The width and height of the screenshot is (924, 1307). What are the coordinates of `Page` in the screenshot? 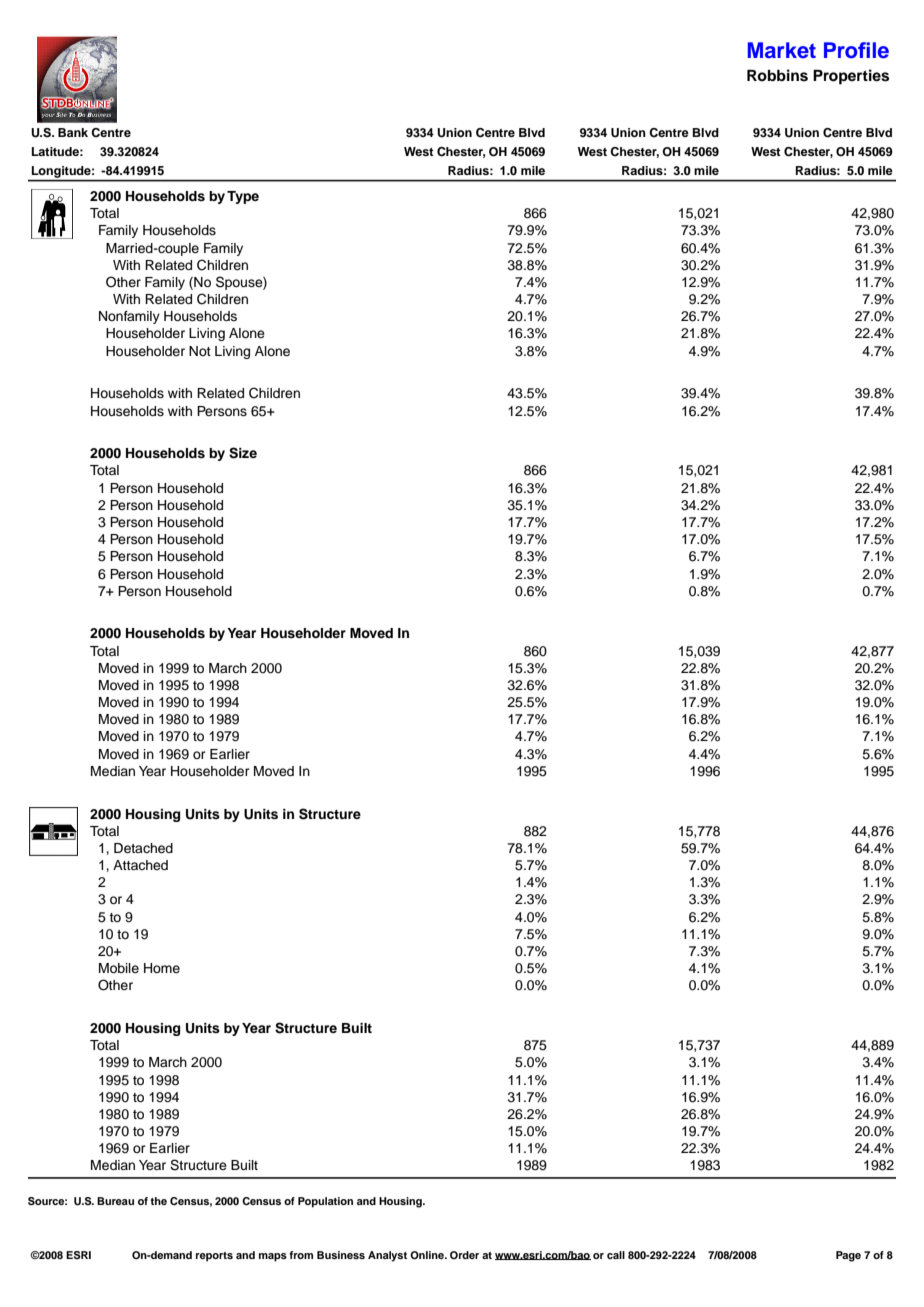 It's located at (848, 1256).
